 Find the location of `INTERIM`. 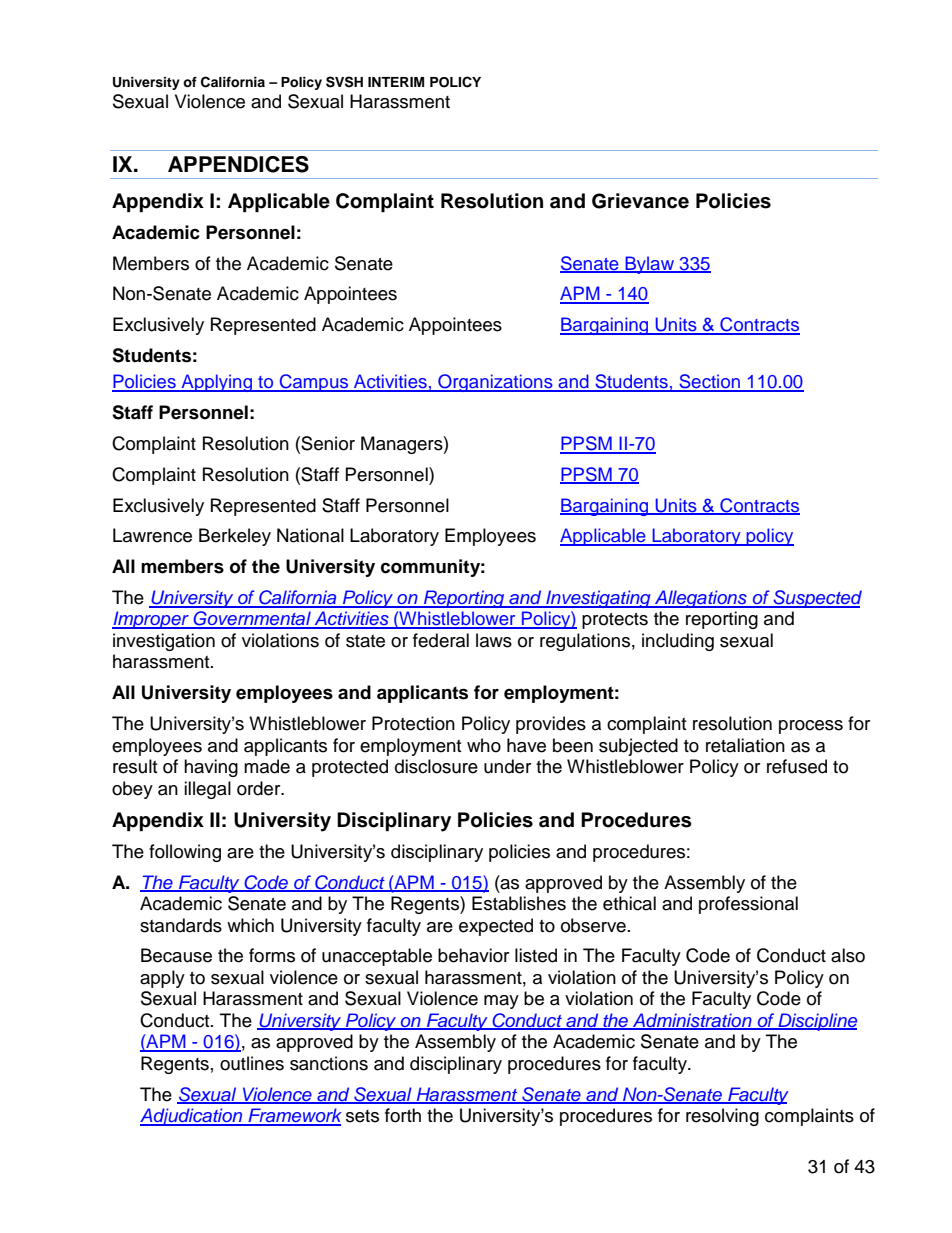

INTERIM is located at coordinates (396, 82).
